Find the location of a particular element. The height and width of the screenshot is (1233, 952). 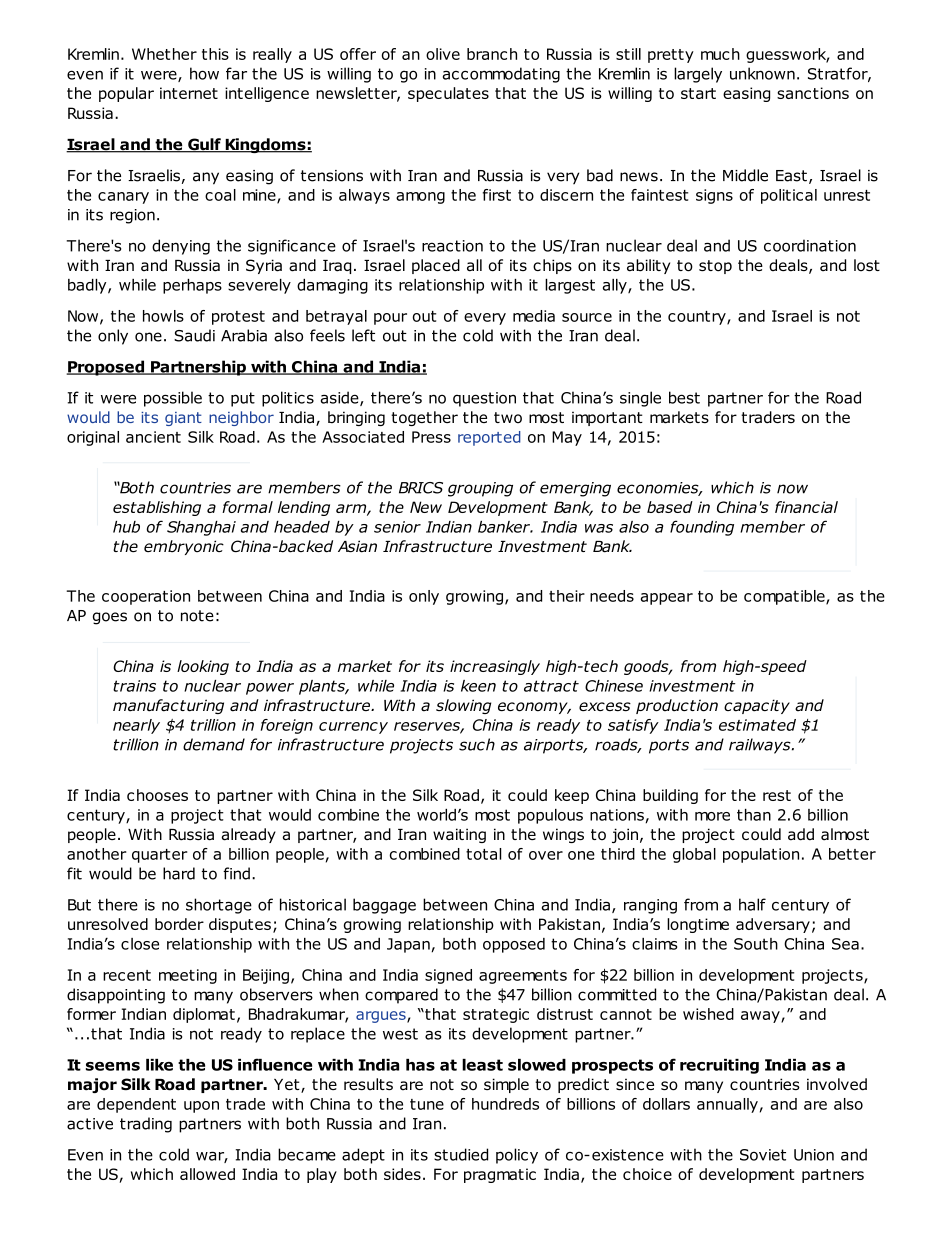

population is located at coordinates (761, 855).
